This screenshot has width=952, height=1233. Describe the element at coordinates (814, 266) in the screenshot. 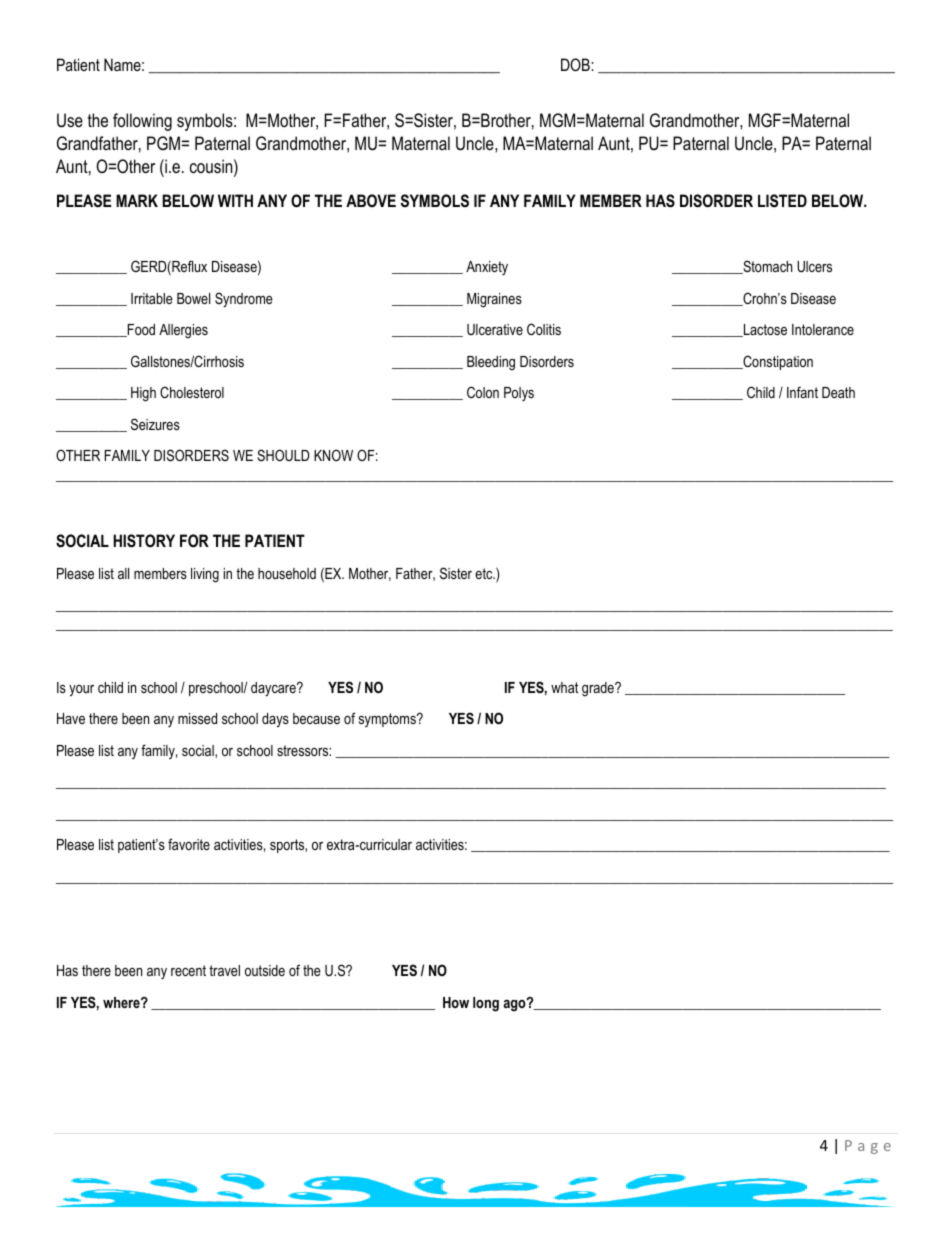

I see `Ulcers` at that location.
